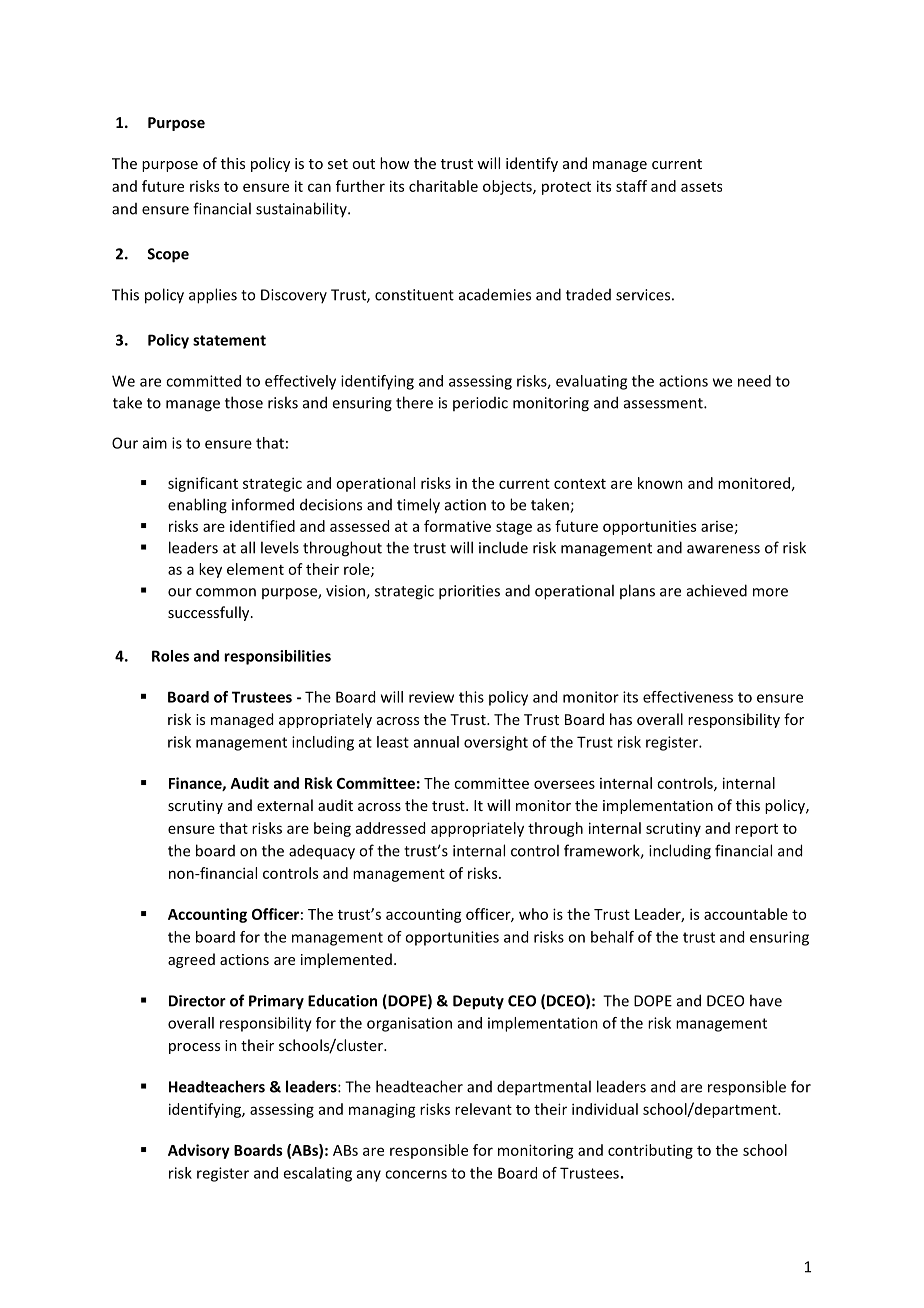 This document has height=1308, width=924. Describe the element at coordinates (302, 209) in the document. I see `sustainability` at that location.
